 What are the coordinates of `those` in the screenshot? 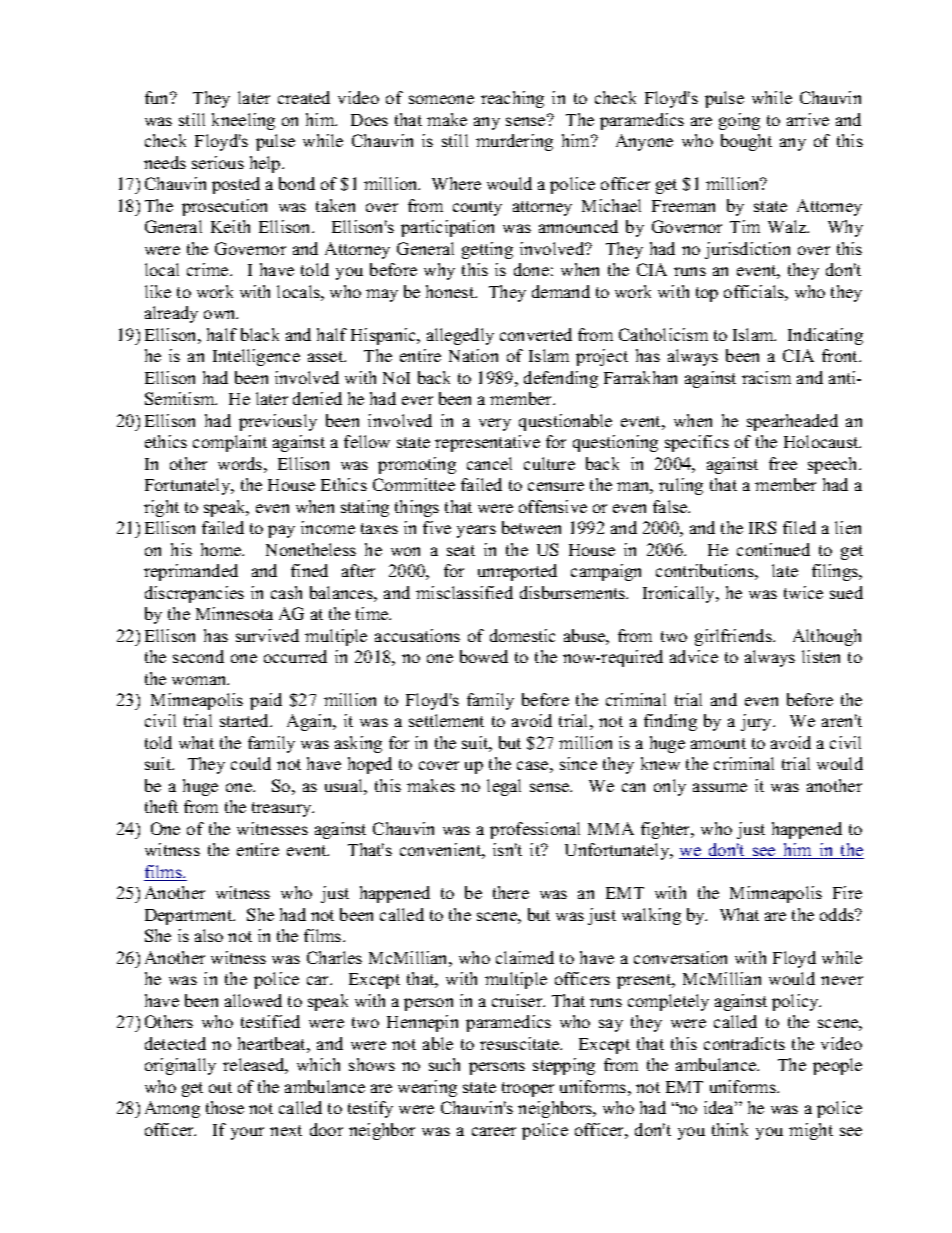 It's located at (225, 1107).
